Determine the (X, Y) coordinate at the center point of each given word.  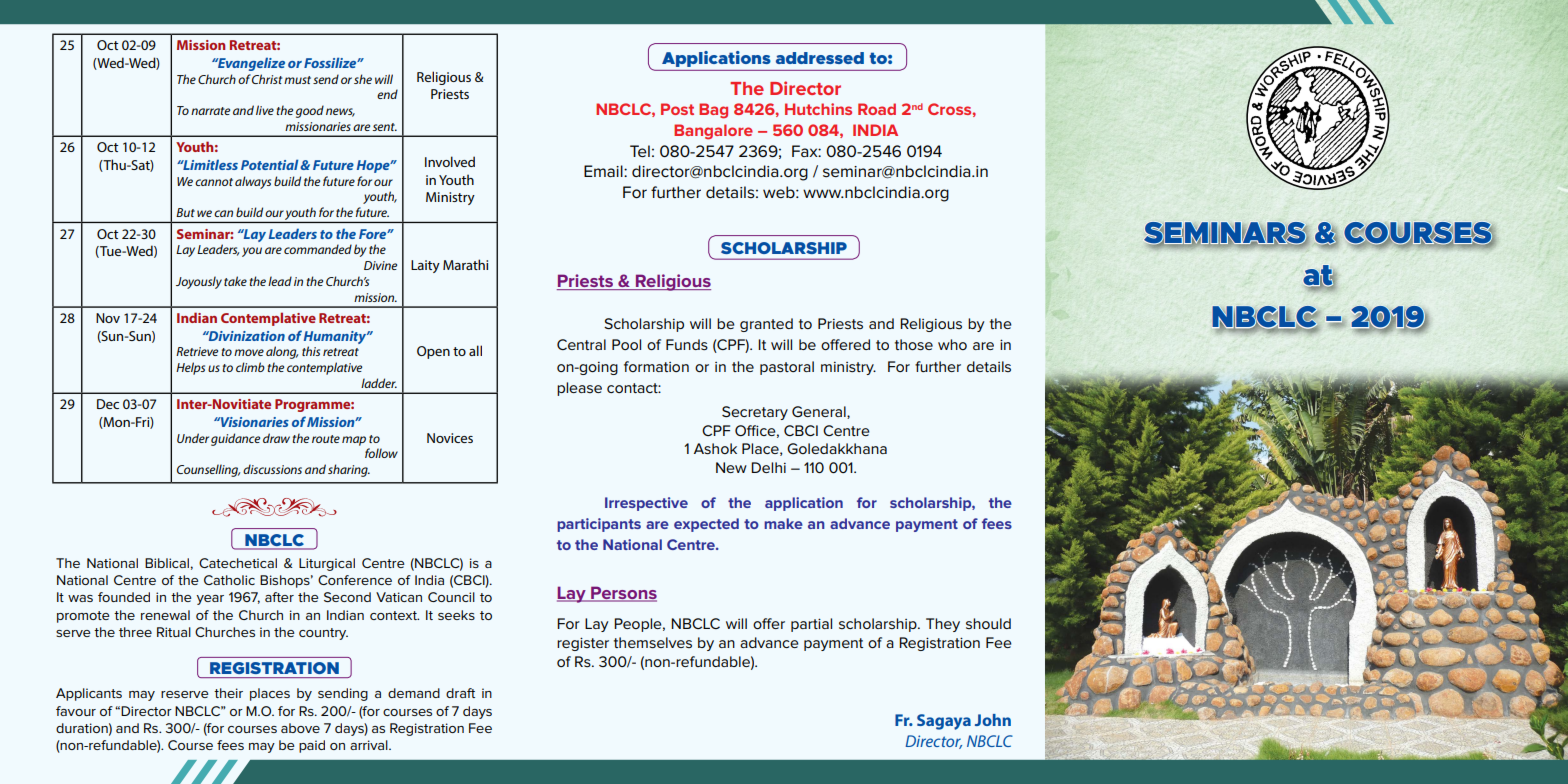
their (228, 693)
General (820, 412)
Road (877, 109)
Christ (267, 79)
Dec (108, 404)
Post (677, 109)
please (579, 389)
